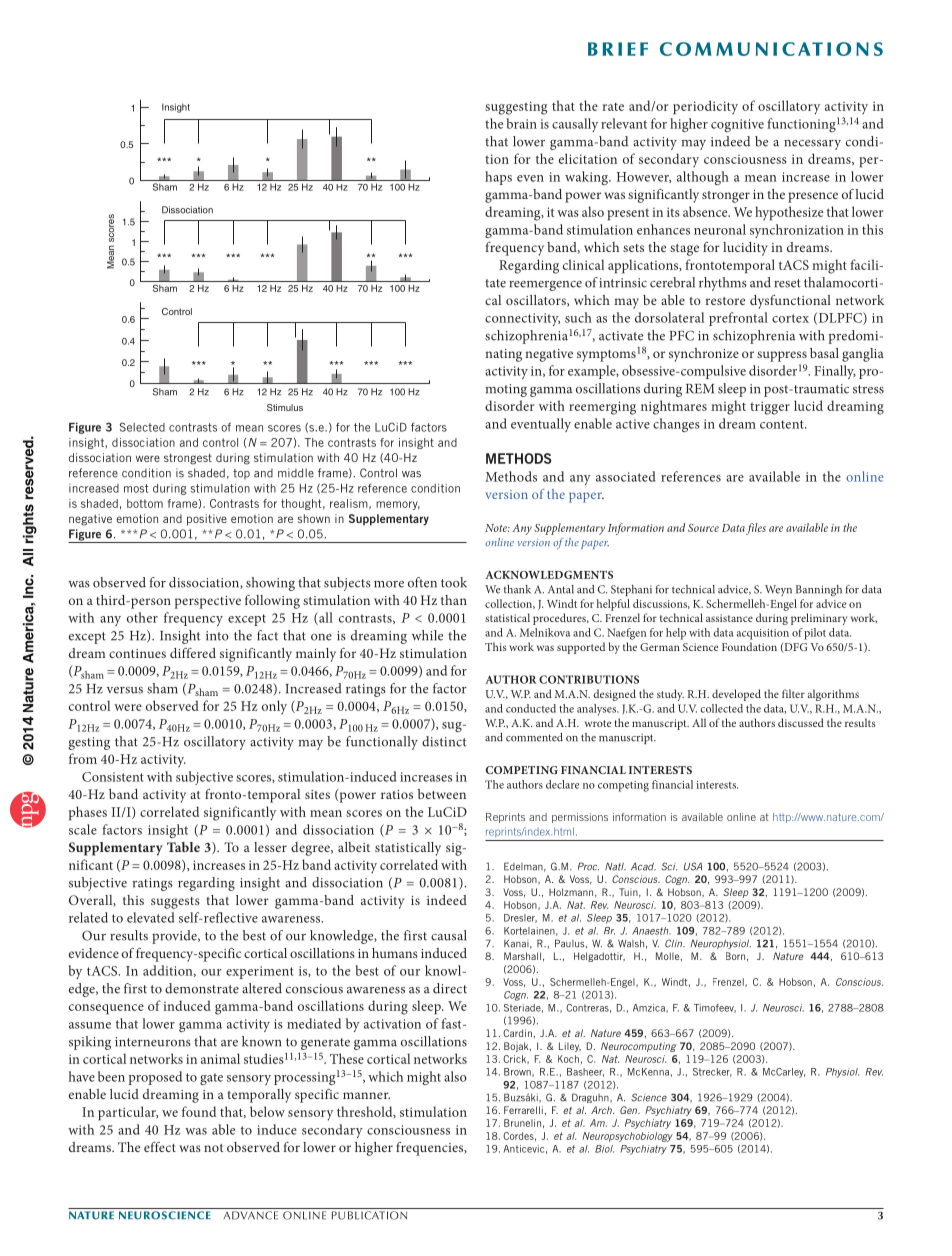  Describe the element at coordinates (427, 635) in the screenshot. I see `while` at that location.
